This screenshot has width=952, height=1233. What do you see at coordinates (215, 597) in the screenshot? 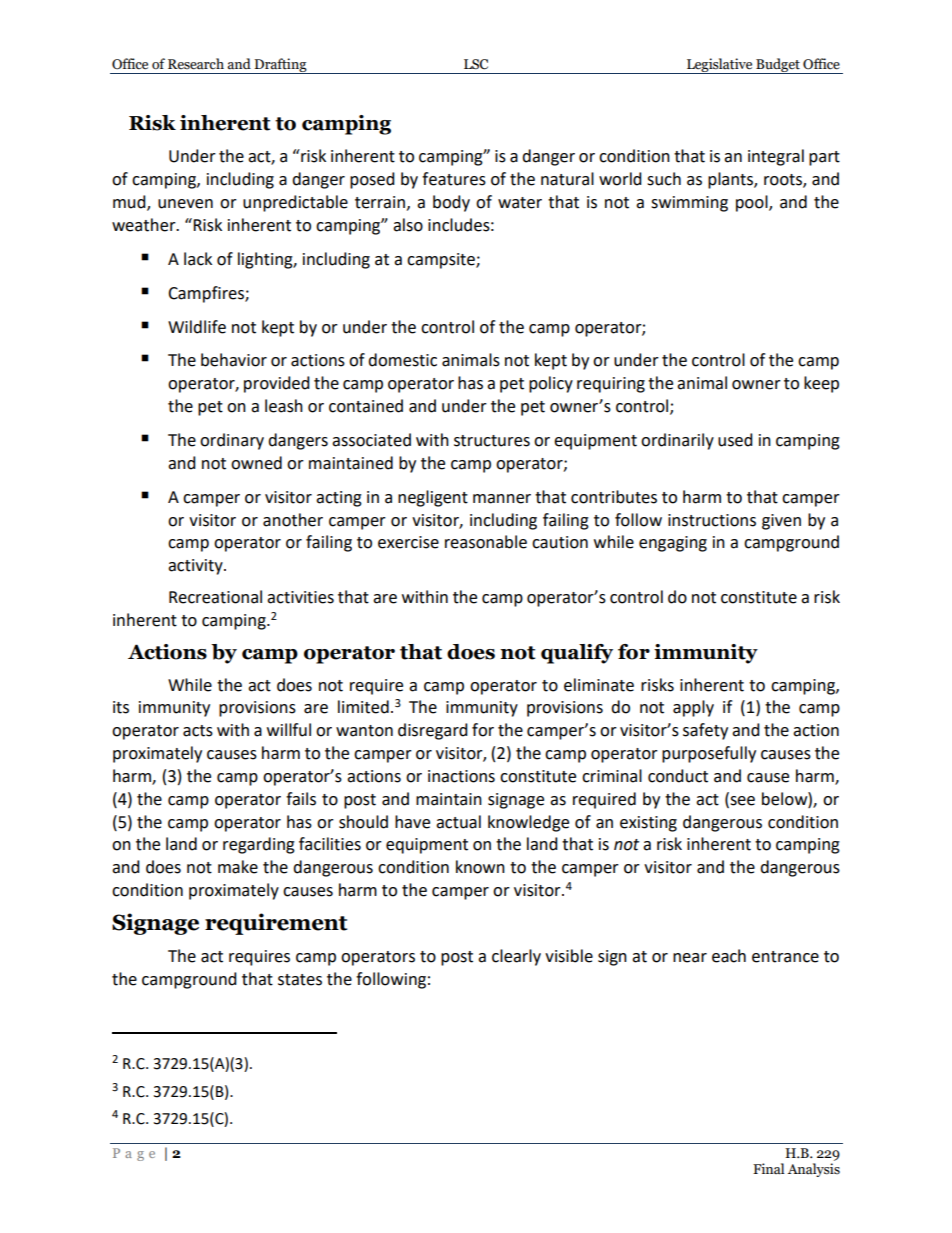
I see `Recreational` at bounding box center [215, 597].
